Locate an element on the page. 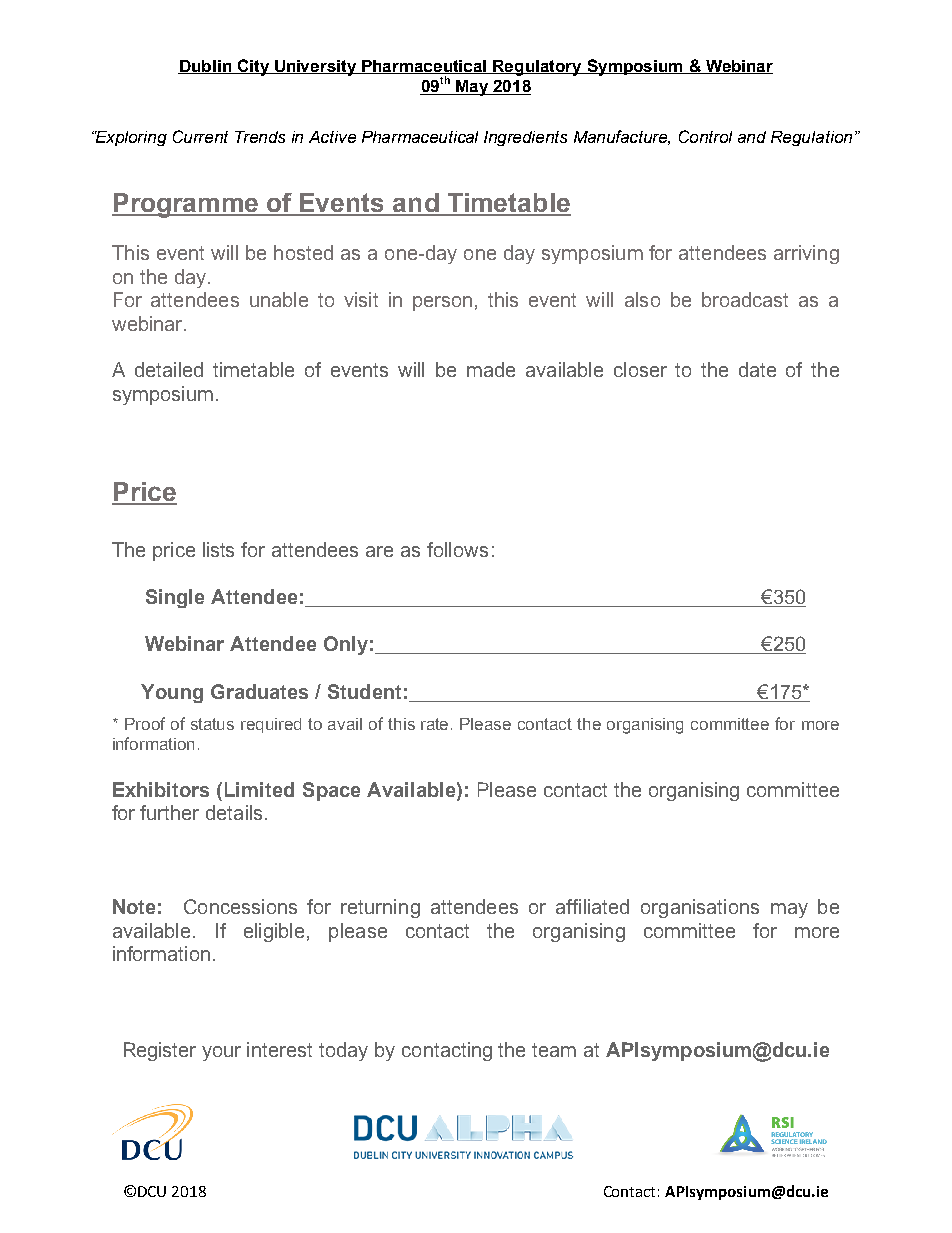 The width and height of the image is (952, 1233). lists is located at coordinates (218, 549).
